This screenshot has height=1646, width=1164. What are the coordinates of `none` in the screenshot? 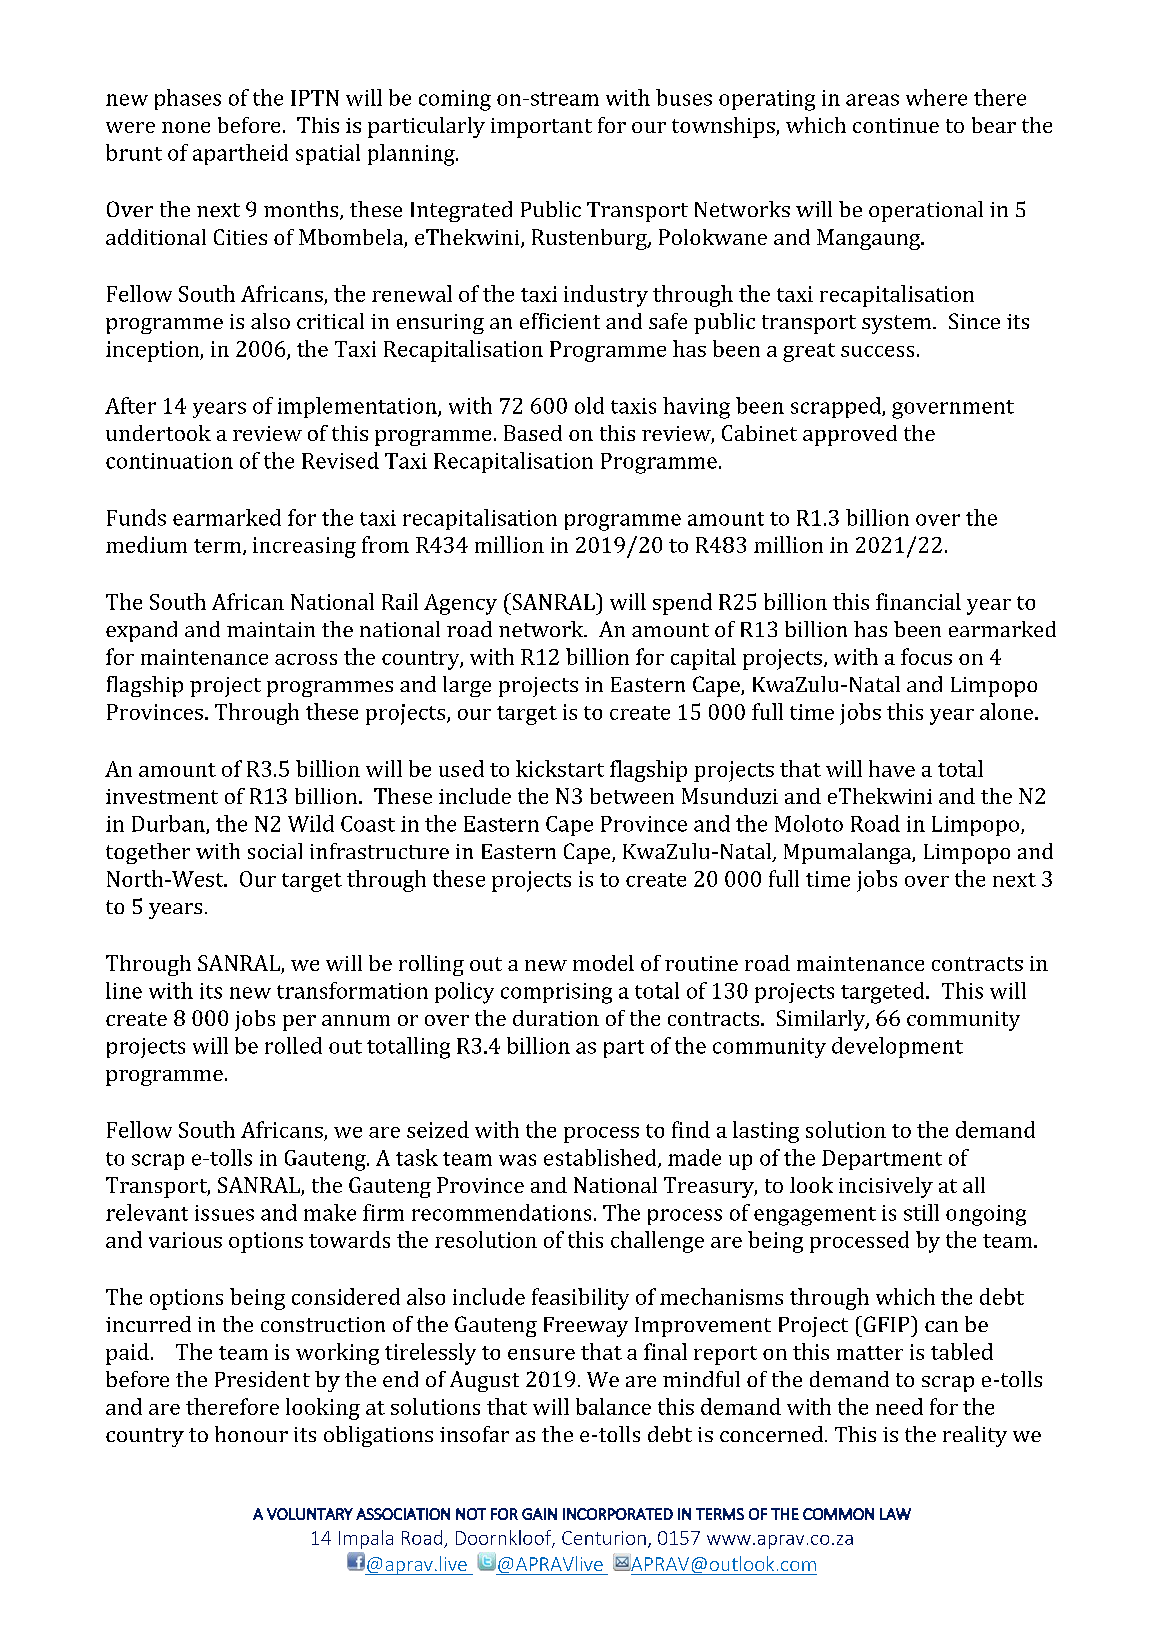 It's located at (186, 127).
